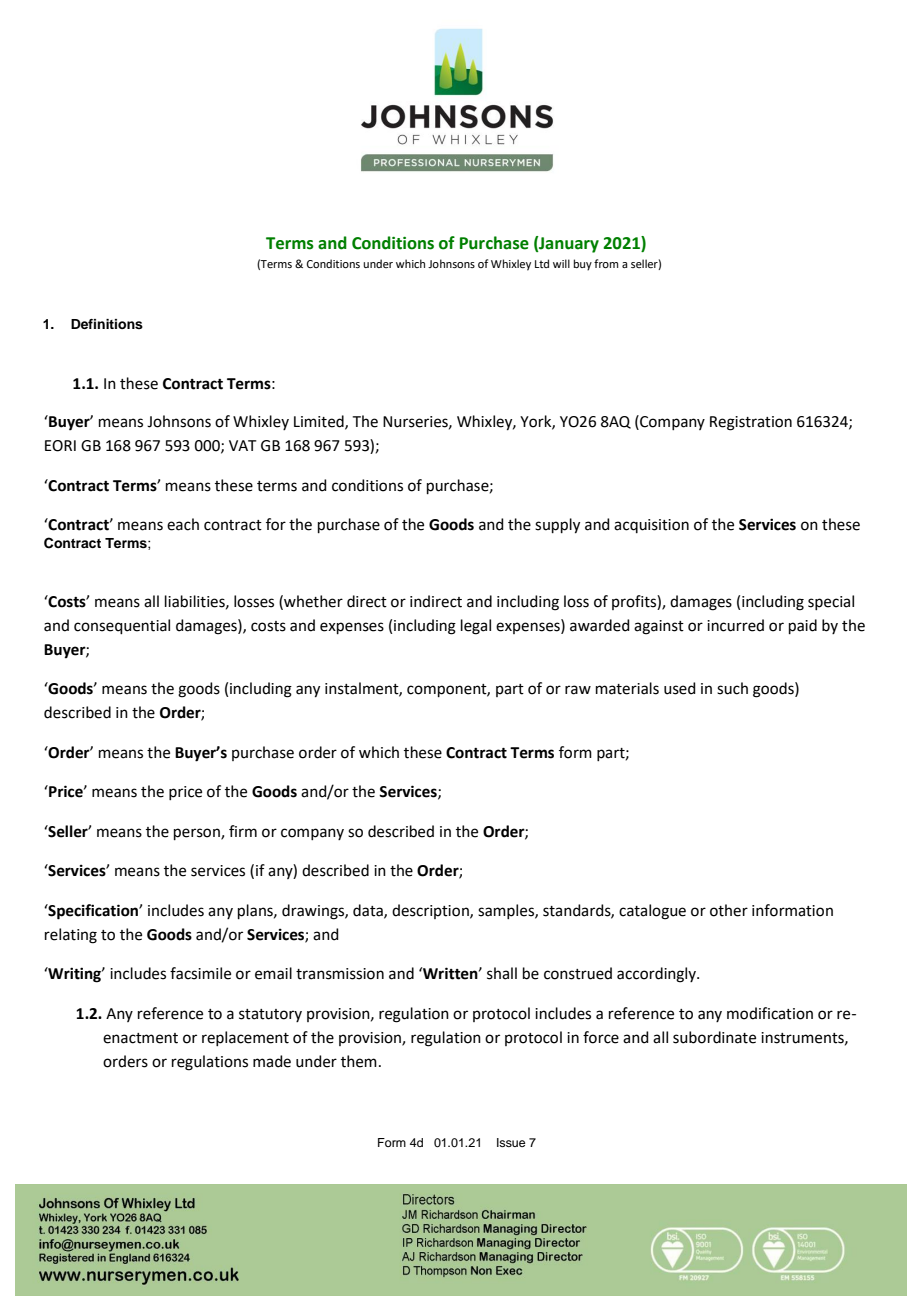 This screenshot has width=924, height=1308. I want to click on from, so click(606, 263).
